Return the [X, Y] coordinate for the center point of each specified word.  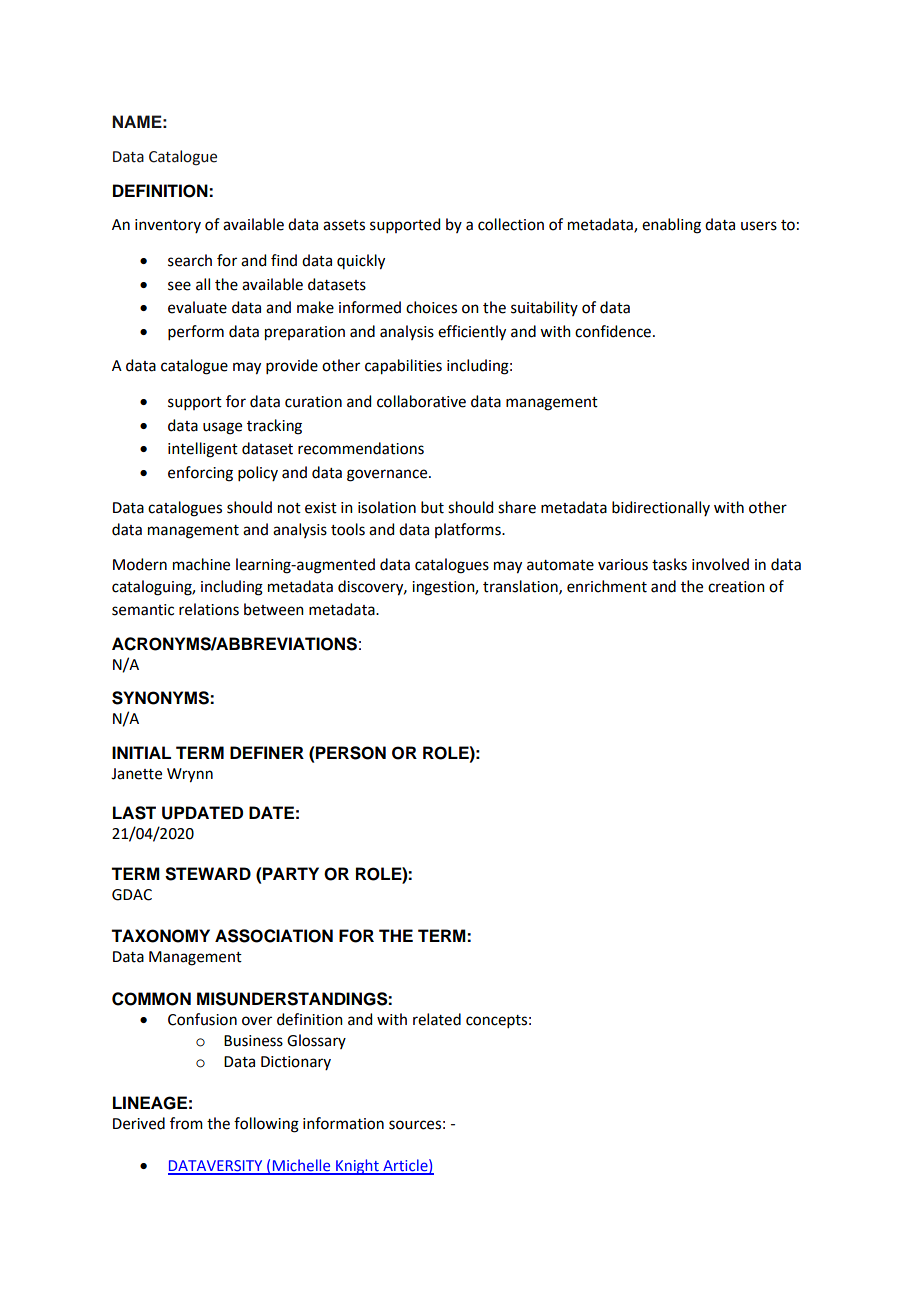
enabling [671, 226]
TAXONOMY [160, 936]
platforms [469, 530]
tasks [669, 564]
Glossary [316, 1041]
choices [431, 307]
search [190, 260]
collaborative [421, 401]
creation [736, 587]
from [186, 1123]
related [437, 1019]
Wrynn [190, 775]
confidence [613, 331]
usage [222, 428]
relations [209, 609]
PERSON [351, 753]
